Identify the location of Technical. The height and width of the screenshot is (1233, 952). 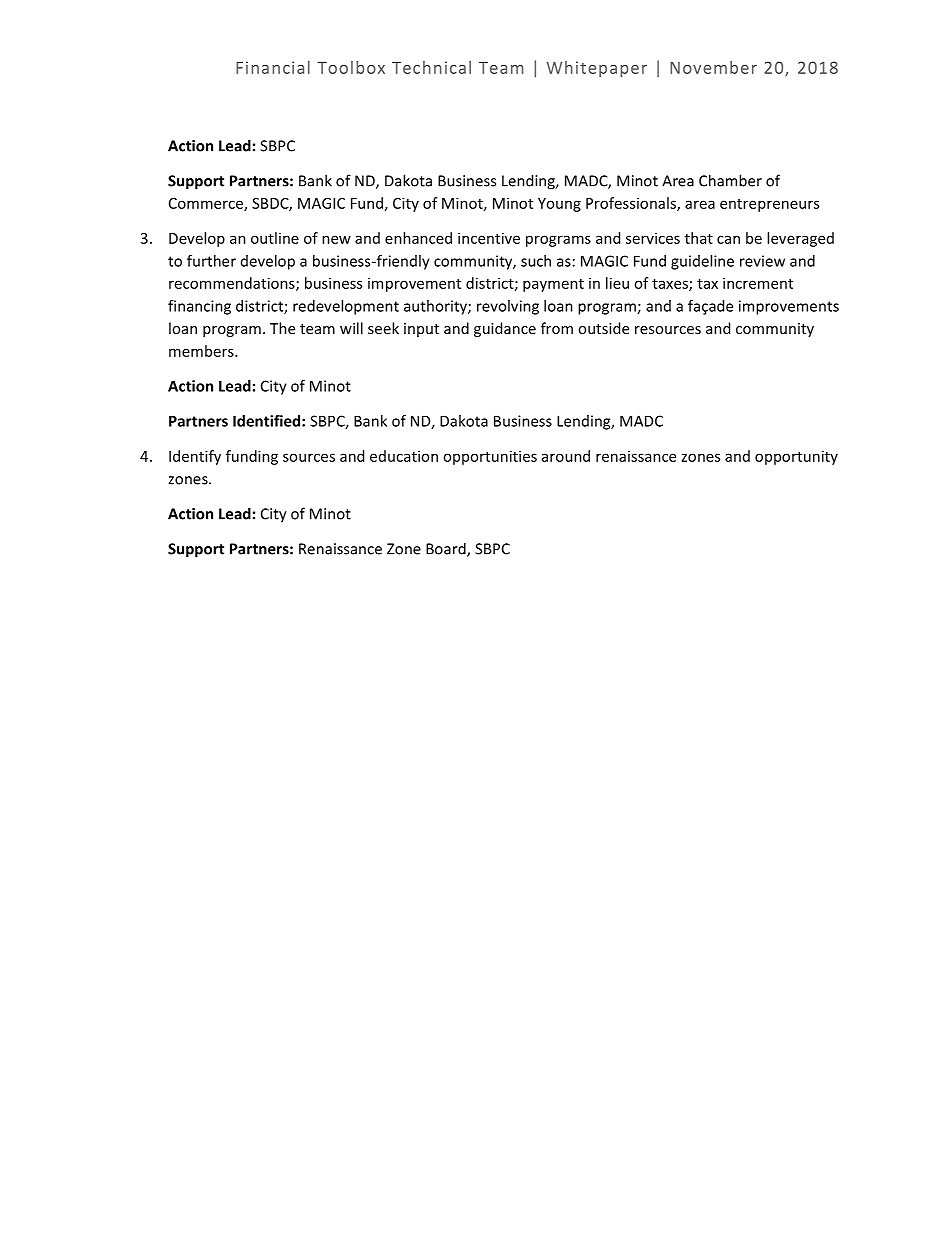
(431, 67).
